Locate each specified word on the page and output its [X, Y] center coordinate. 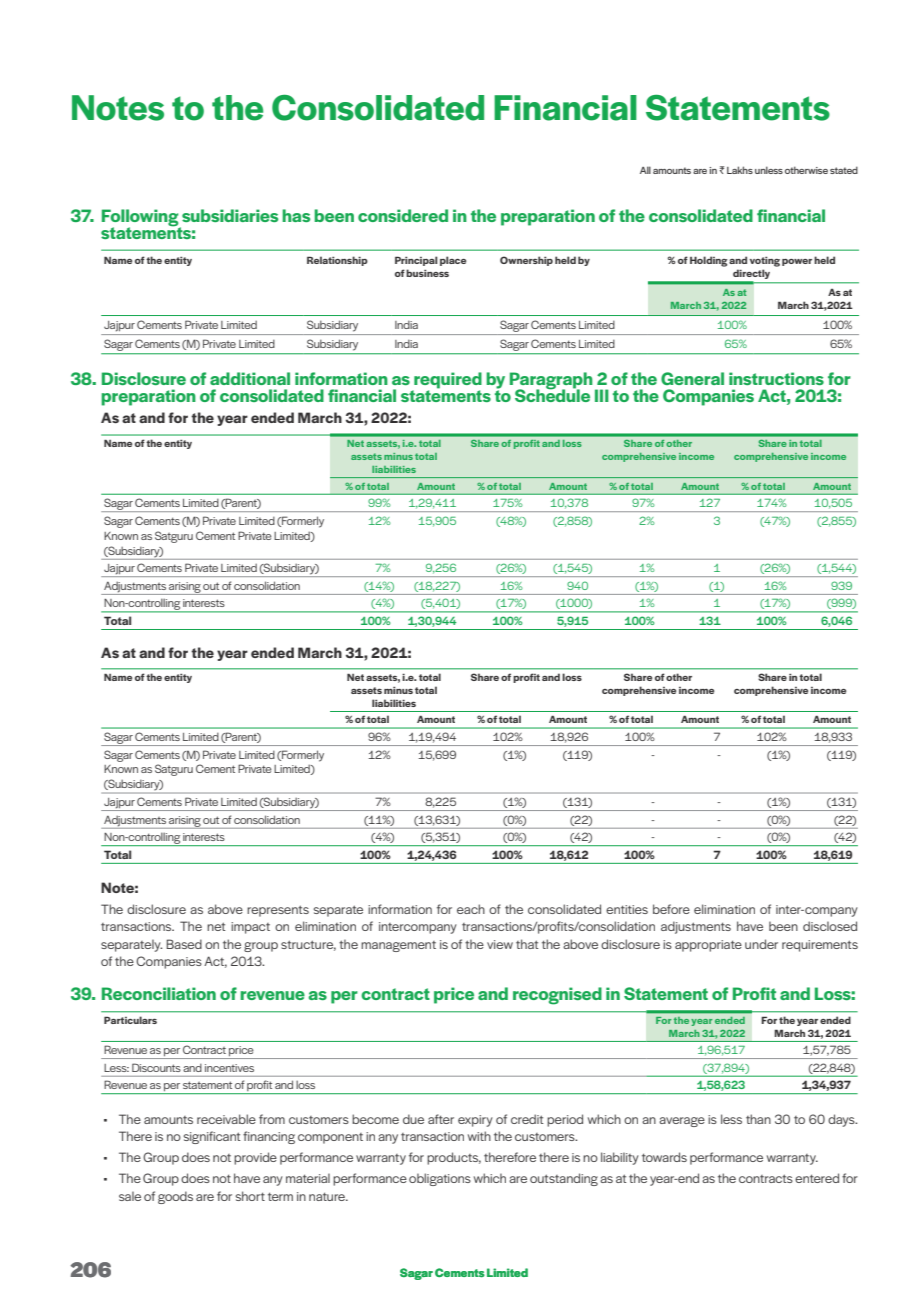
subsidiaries [230, 215]
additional [250, 378]
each [471, 909]
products [454, 1158]
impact [250, 928]
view [500, 944]
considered [403, 215]
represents [278, 911]
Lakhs [740, 170]
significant [212, 1137]
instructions [776, 378]
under [761, 944]
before [671, 909]
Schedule [552, 394]
